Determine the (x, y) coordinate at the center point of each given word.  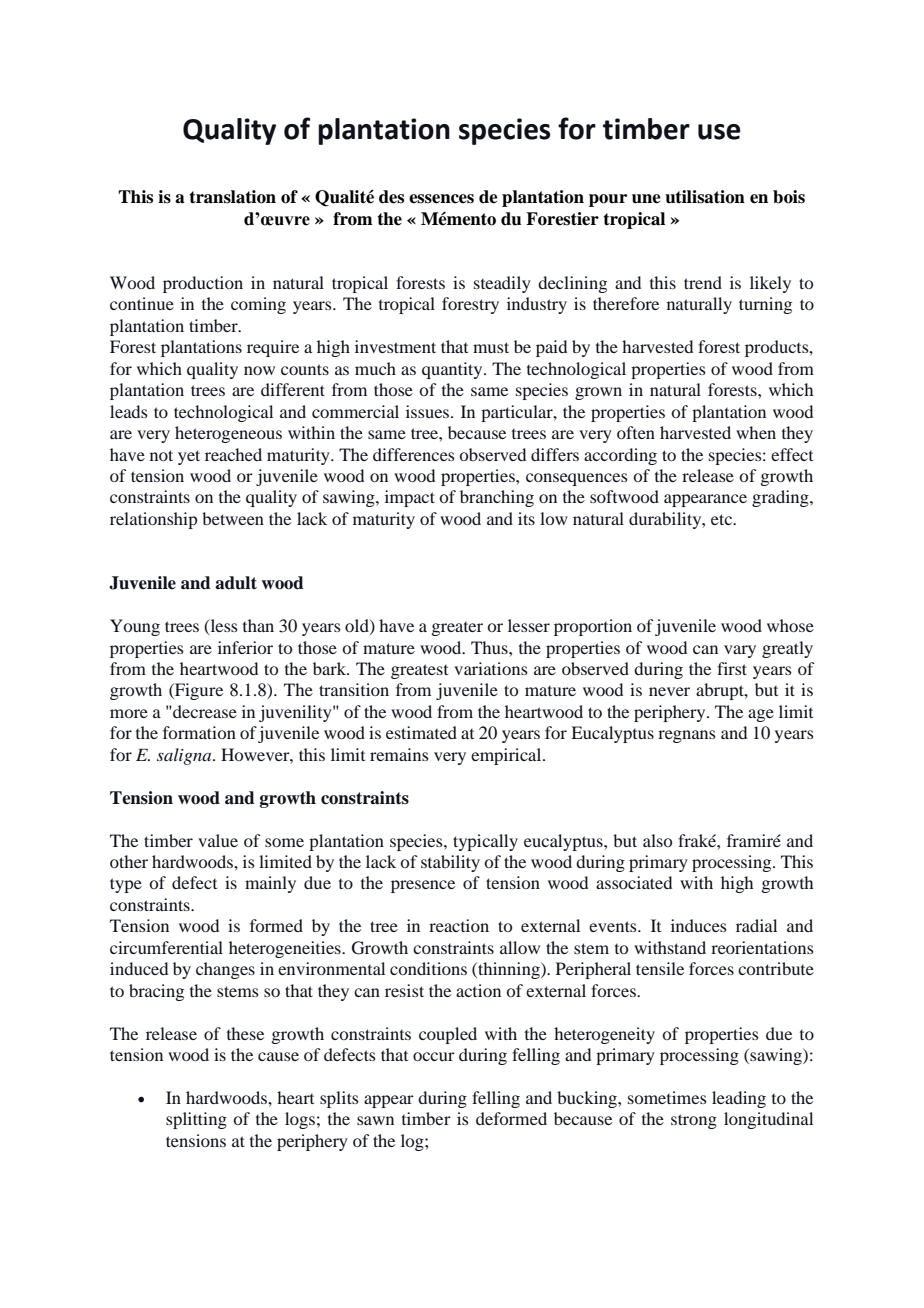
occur (434, 1056)
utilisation (705, 197)
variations (491, 668)
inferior (245, 647)
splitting (196, 1120)
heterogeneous (228, 434)
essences (441, 199)
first (732, 668)
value (218, 840)
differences (414, 454)
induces (699, 925)
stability (450, 863)
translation (232, 197)
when (756, 432)
